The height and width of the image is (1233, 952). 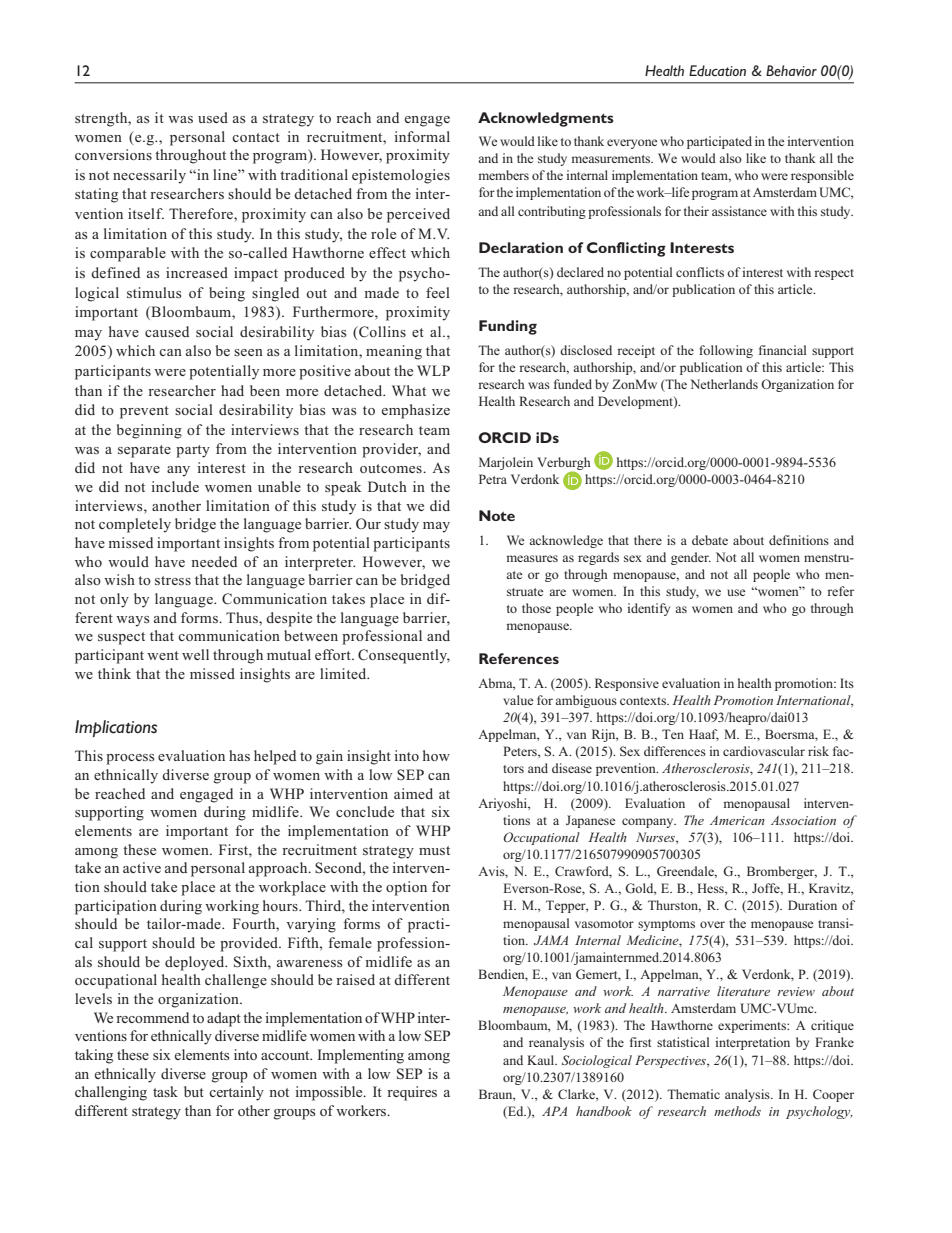 What do you see at coordinates (130, 759) in the image?
I see `process` at bounding box center [130, 759].
